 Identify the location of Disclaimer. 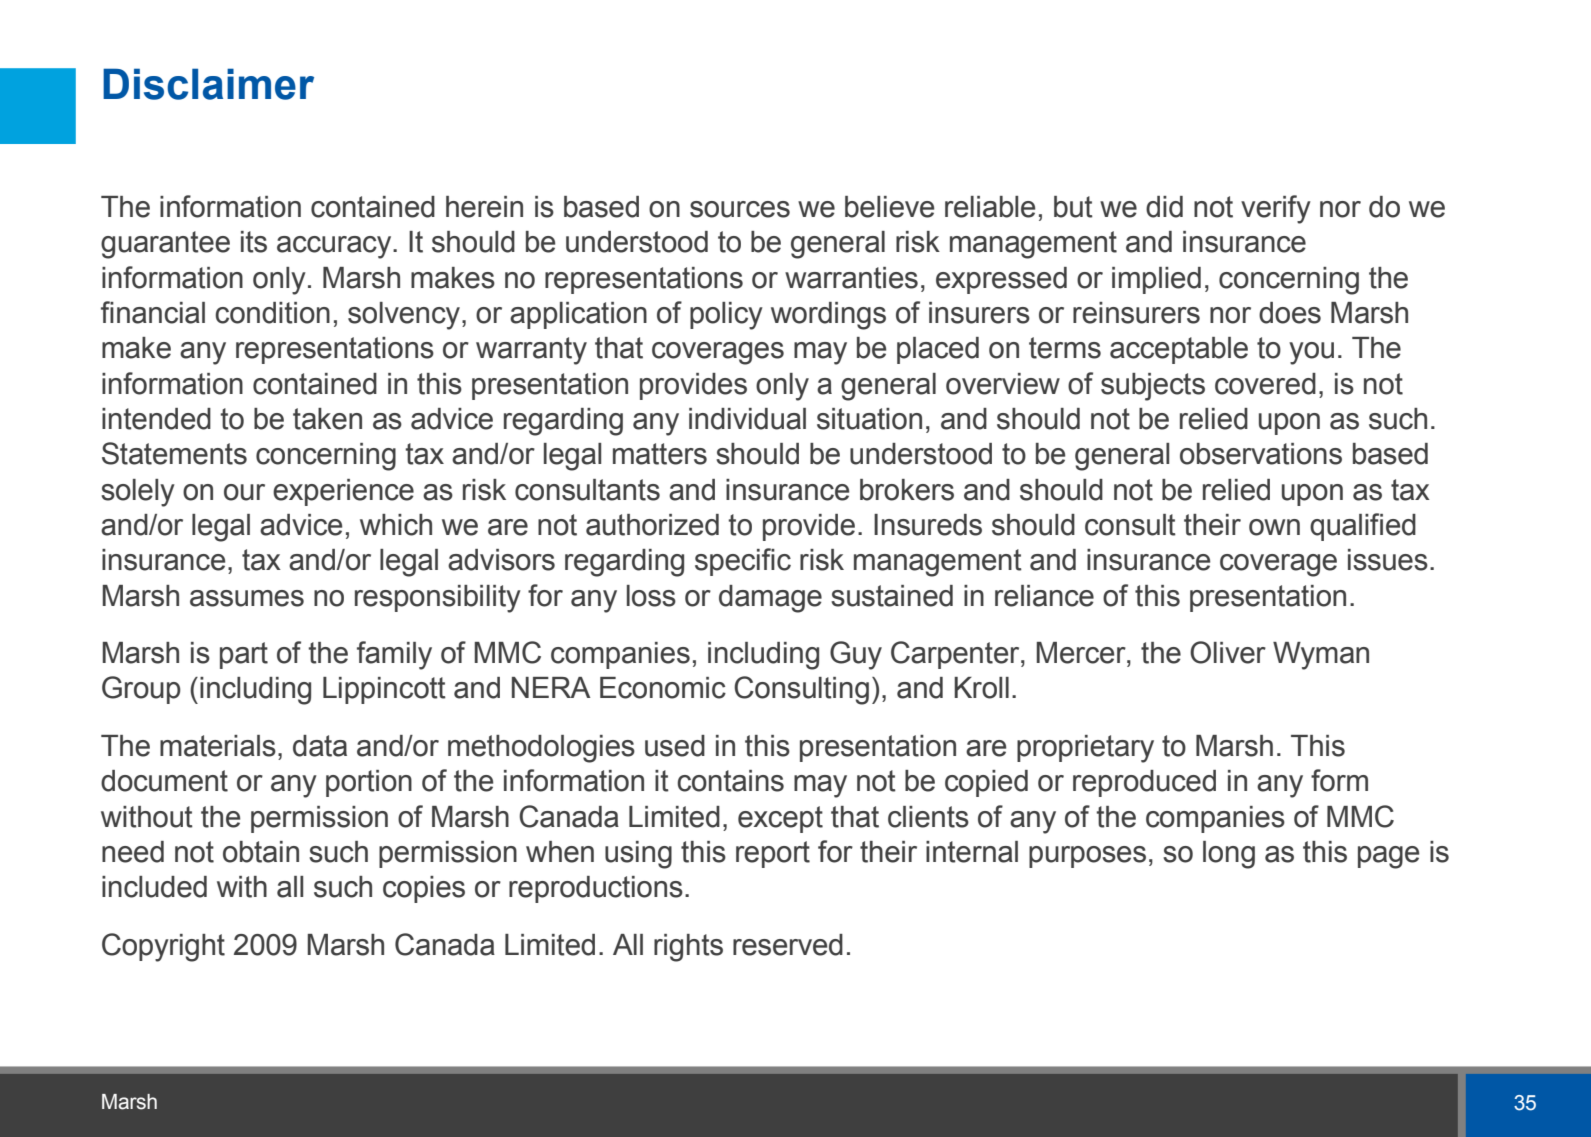
(208, 84).
